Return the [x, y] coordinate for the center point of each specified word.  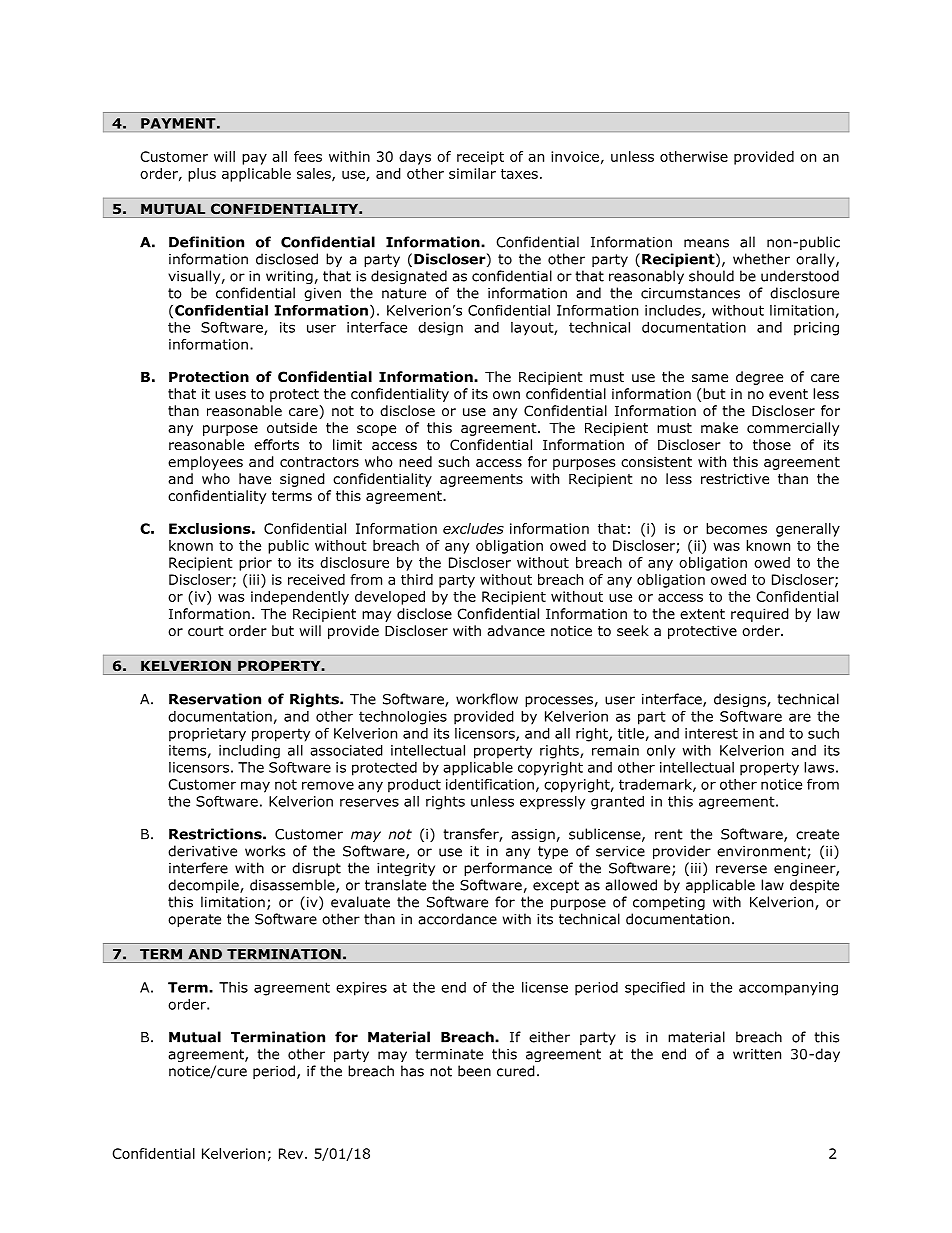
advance [516, 630]
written [757, 1054]
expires [361, 989]
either [549, 1037]
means [706, 243]
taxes [519, 174]
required [760, 615]
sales [315, 174]
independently [300, 598]
